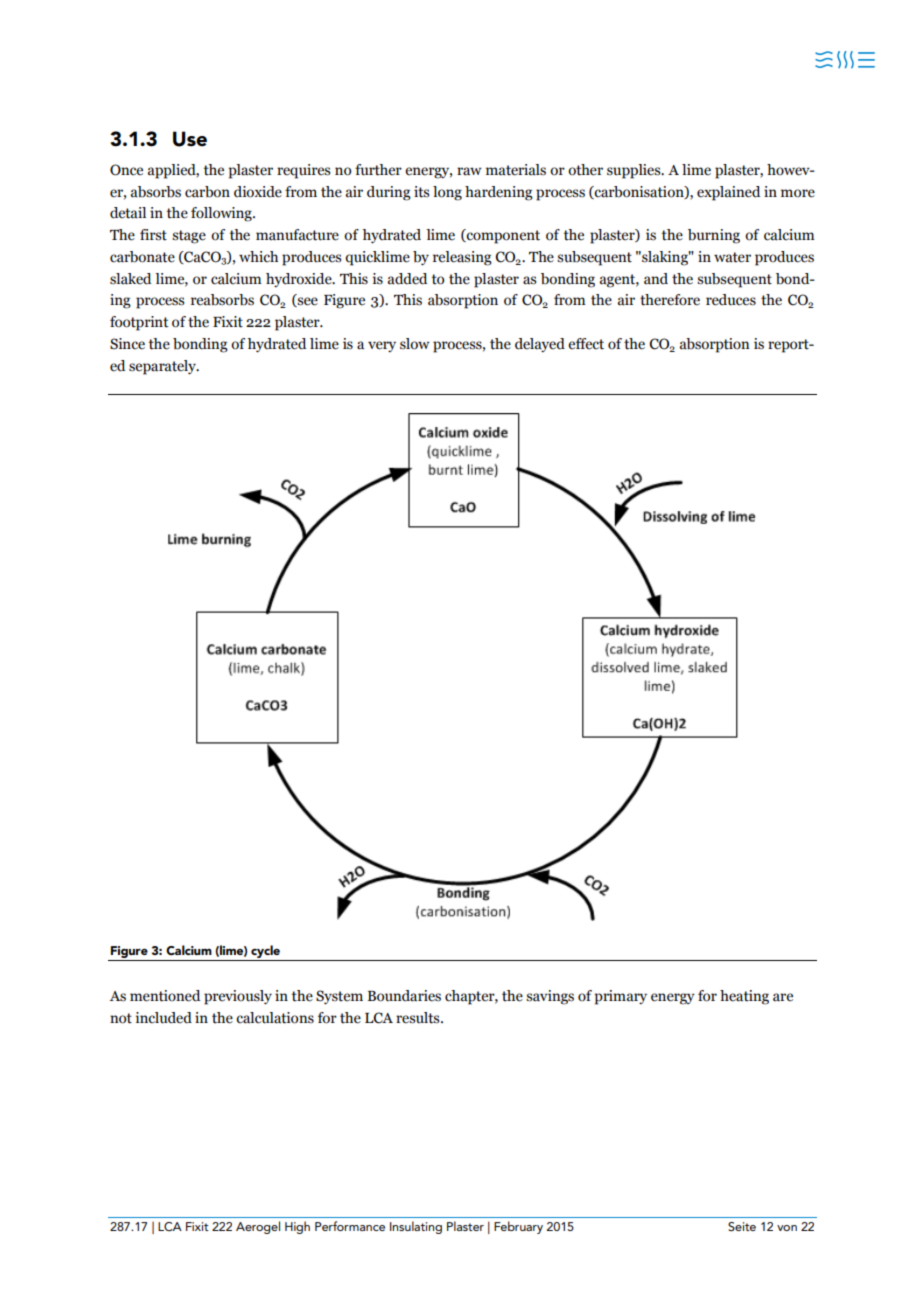 This document has height=1308, width=924. I want to click on heating, so click(744, 997).
